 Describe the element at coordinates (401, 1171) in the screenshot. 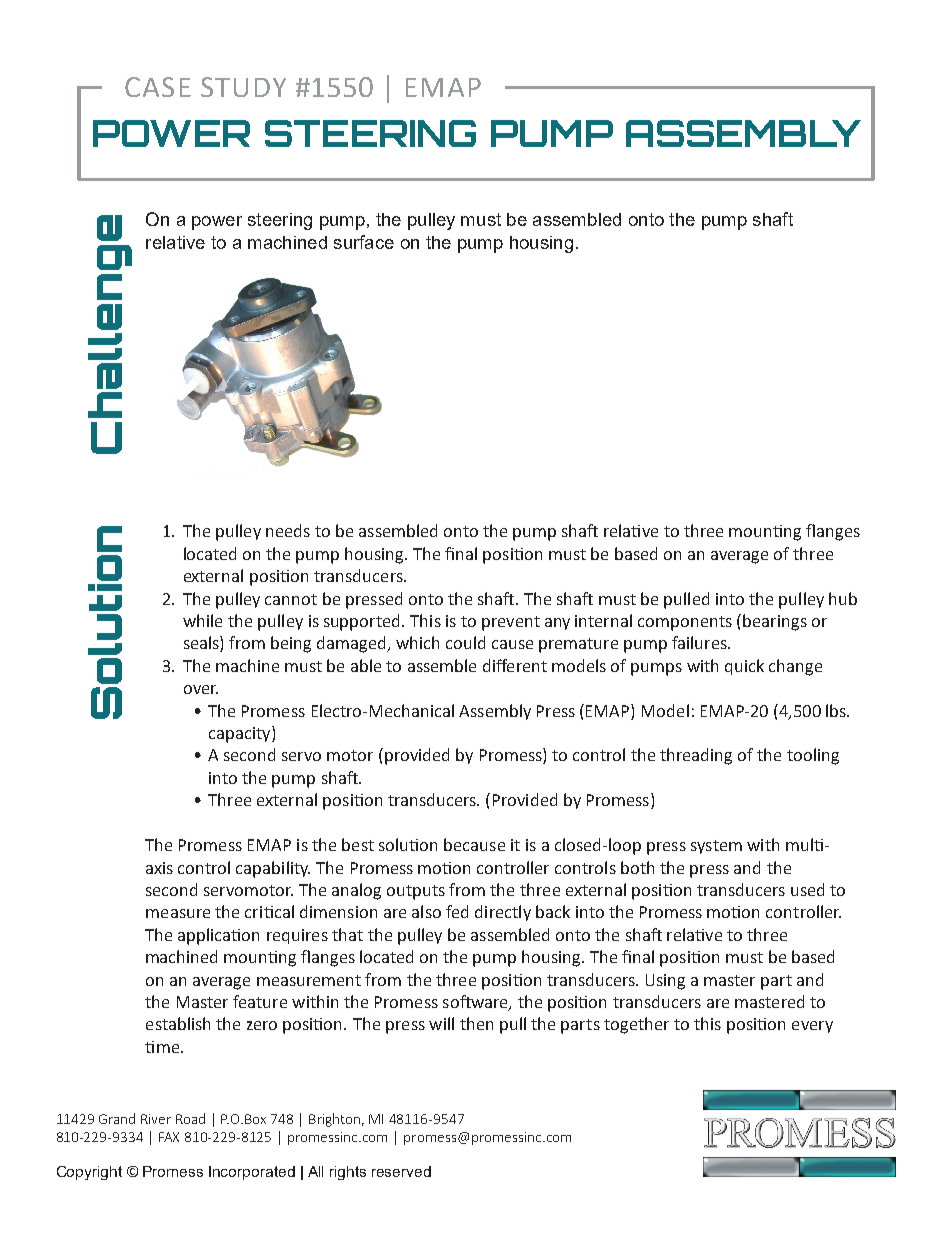

I see `reserved` at that location.
